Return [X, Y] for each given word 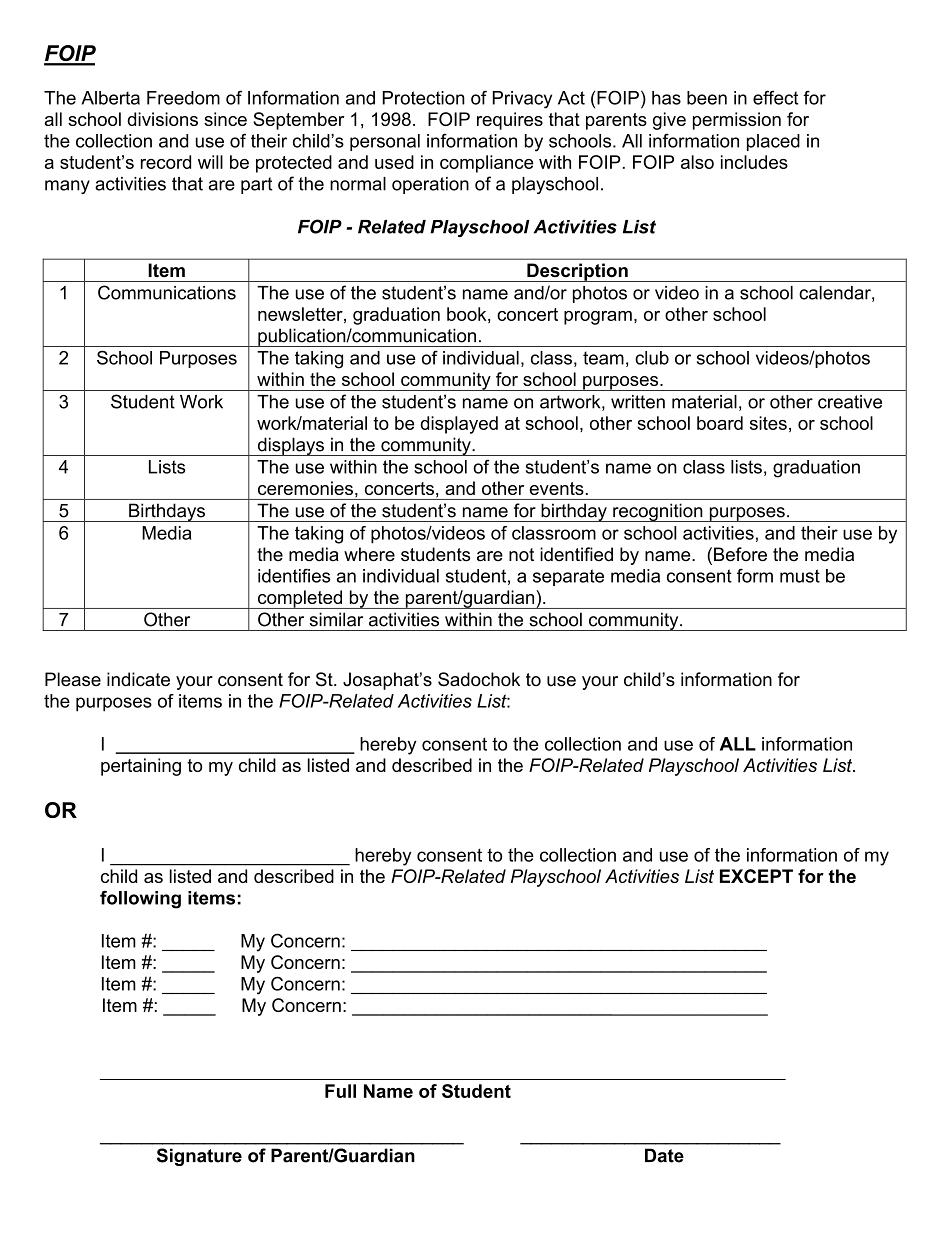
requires [510, 121]
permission [737, 121]
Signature [199, 1157]
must [800, 576]
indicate [138, 679]
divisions [162, 119]
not [521, 554]
